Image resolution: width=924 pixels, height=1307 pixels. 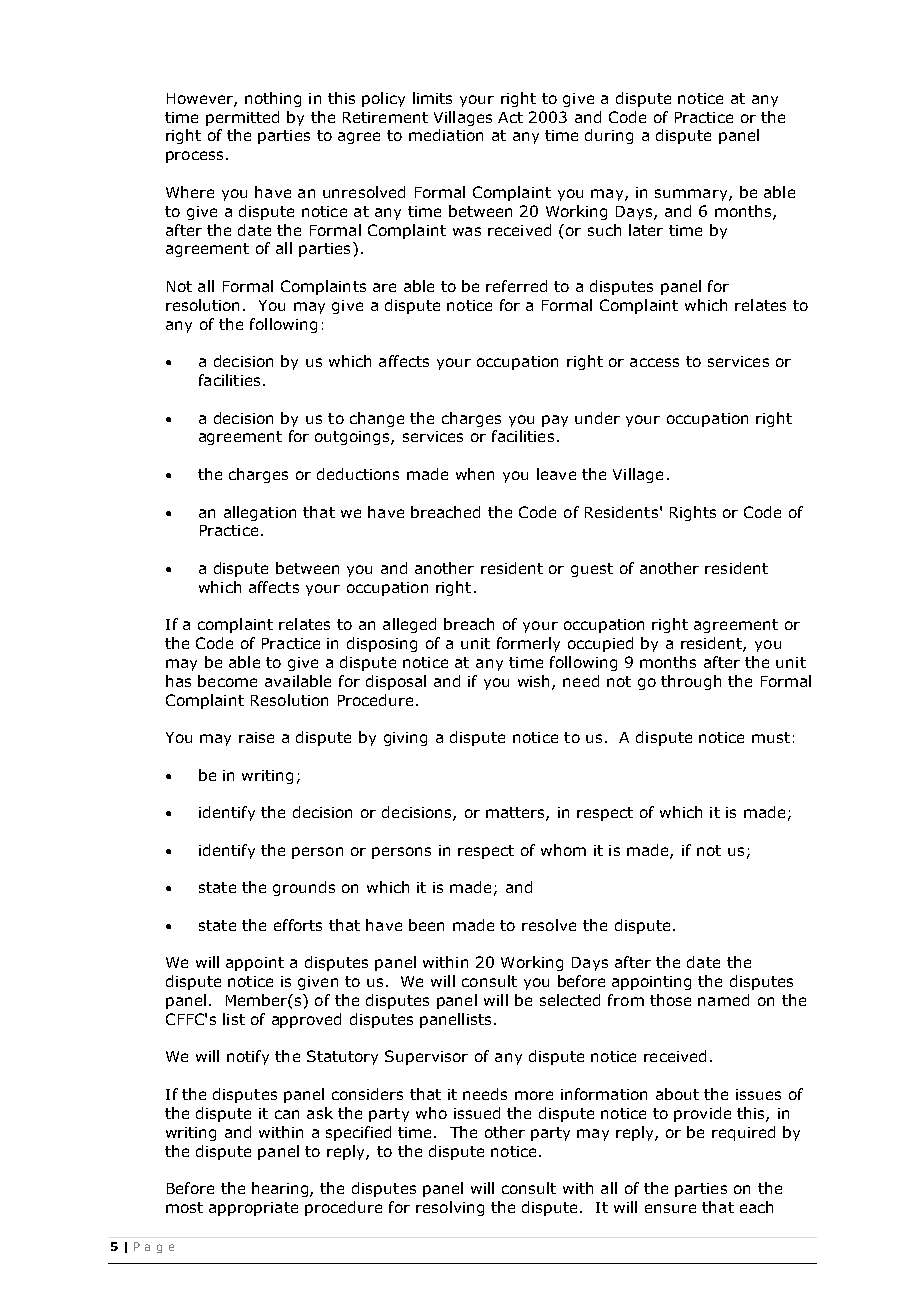 What do you see at coordinates (692, 195) in the document?
I see `summary` at bounding box center [692, 195].
